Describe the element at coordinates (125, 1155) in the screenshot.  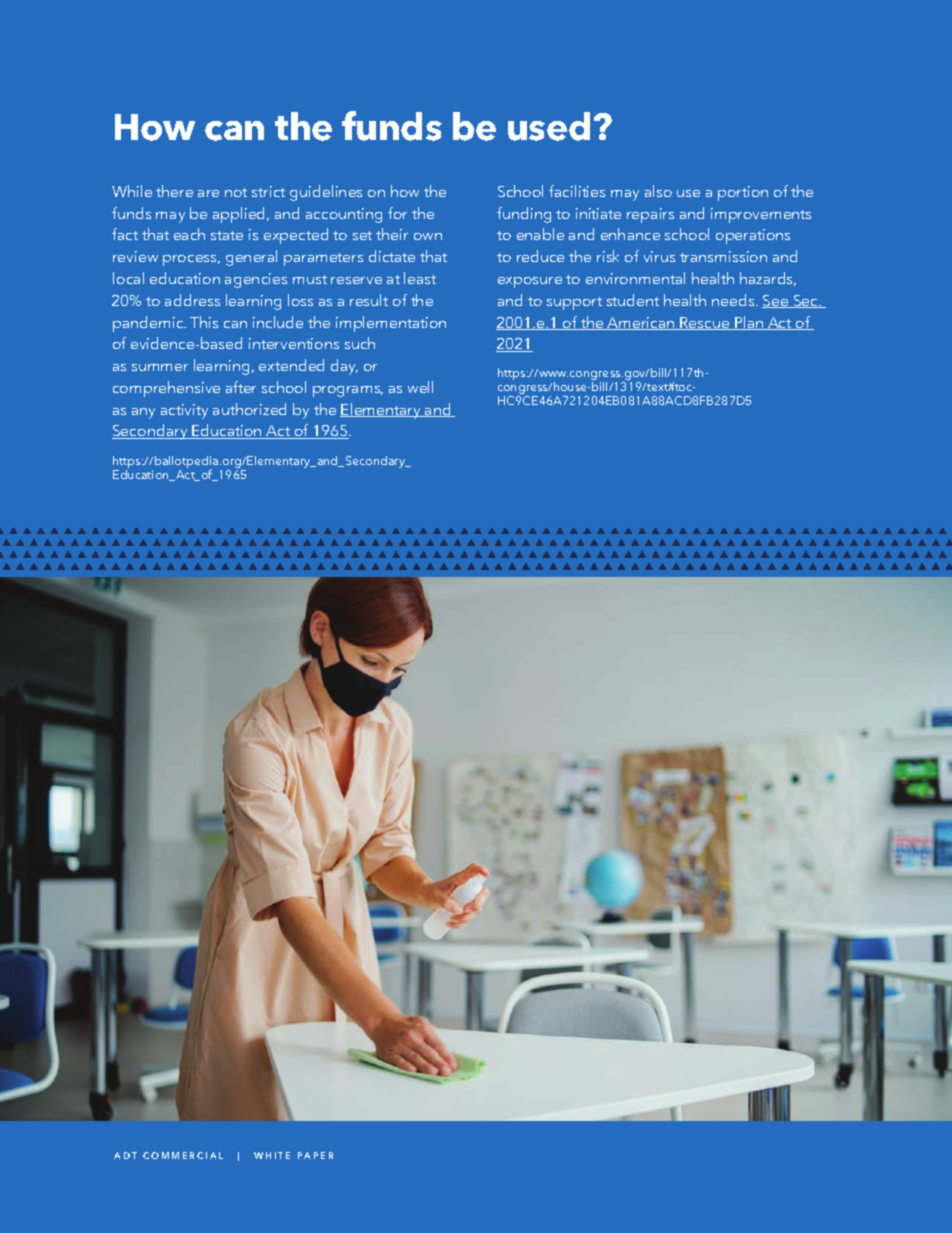
I see `ADT` at that location.
